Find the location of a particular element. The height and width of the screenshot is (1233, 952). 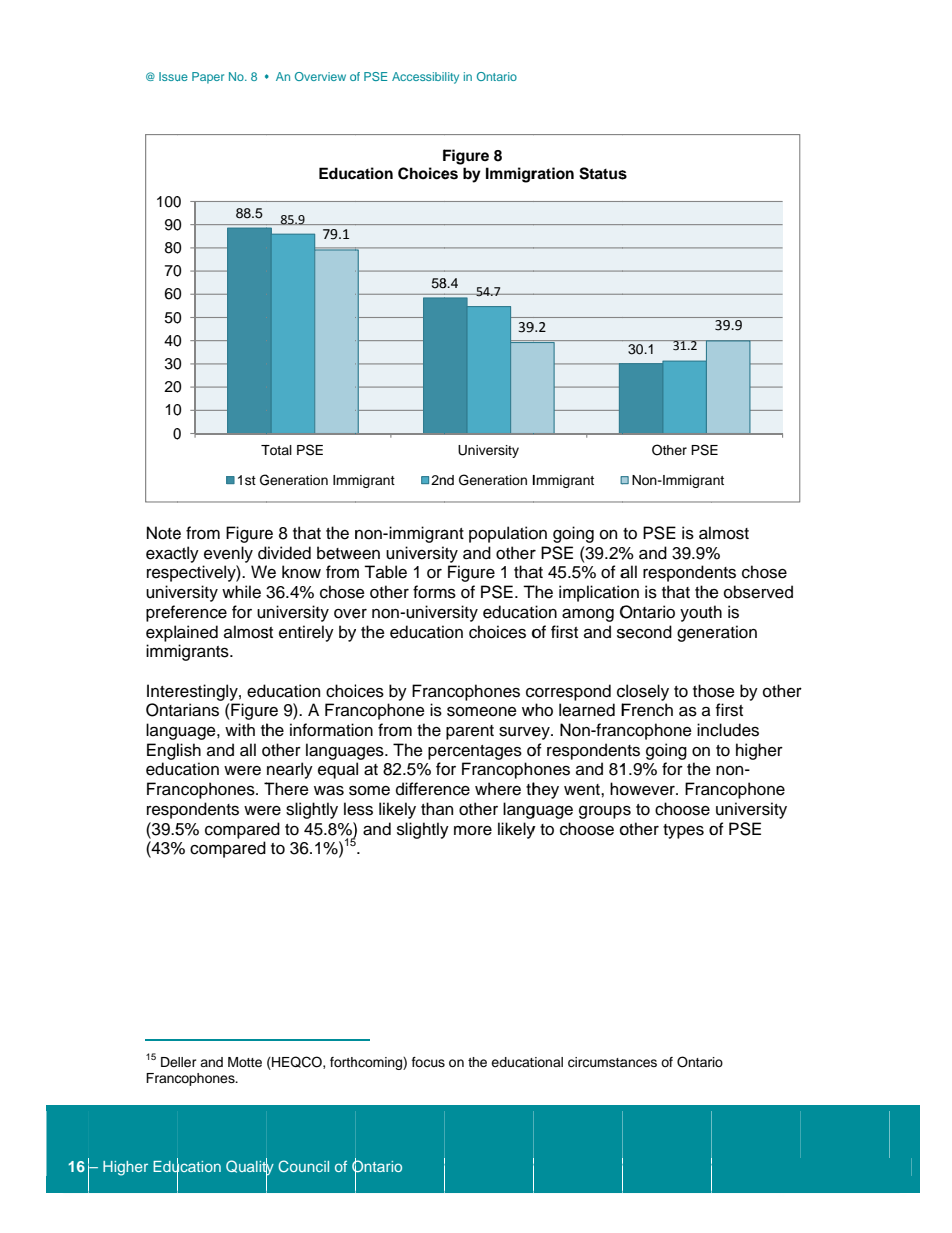

Council is located at coordinates (303, 1166).
